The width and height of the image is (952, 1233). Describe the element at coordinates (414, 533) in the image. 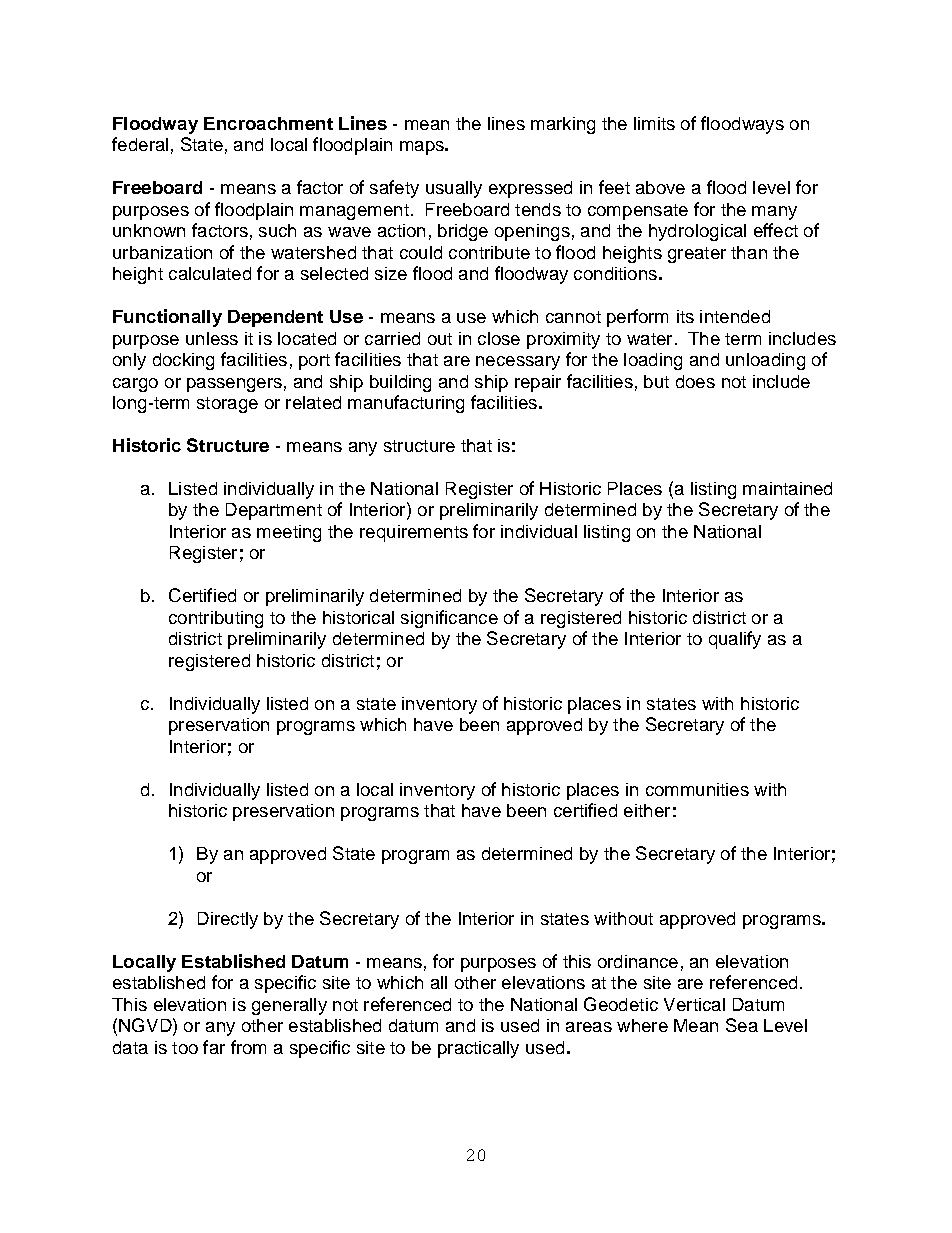

I see `requirements` at that location.
